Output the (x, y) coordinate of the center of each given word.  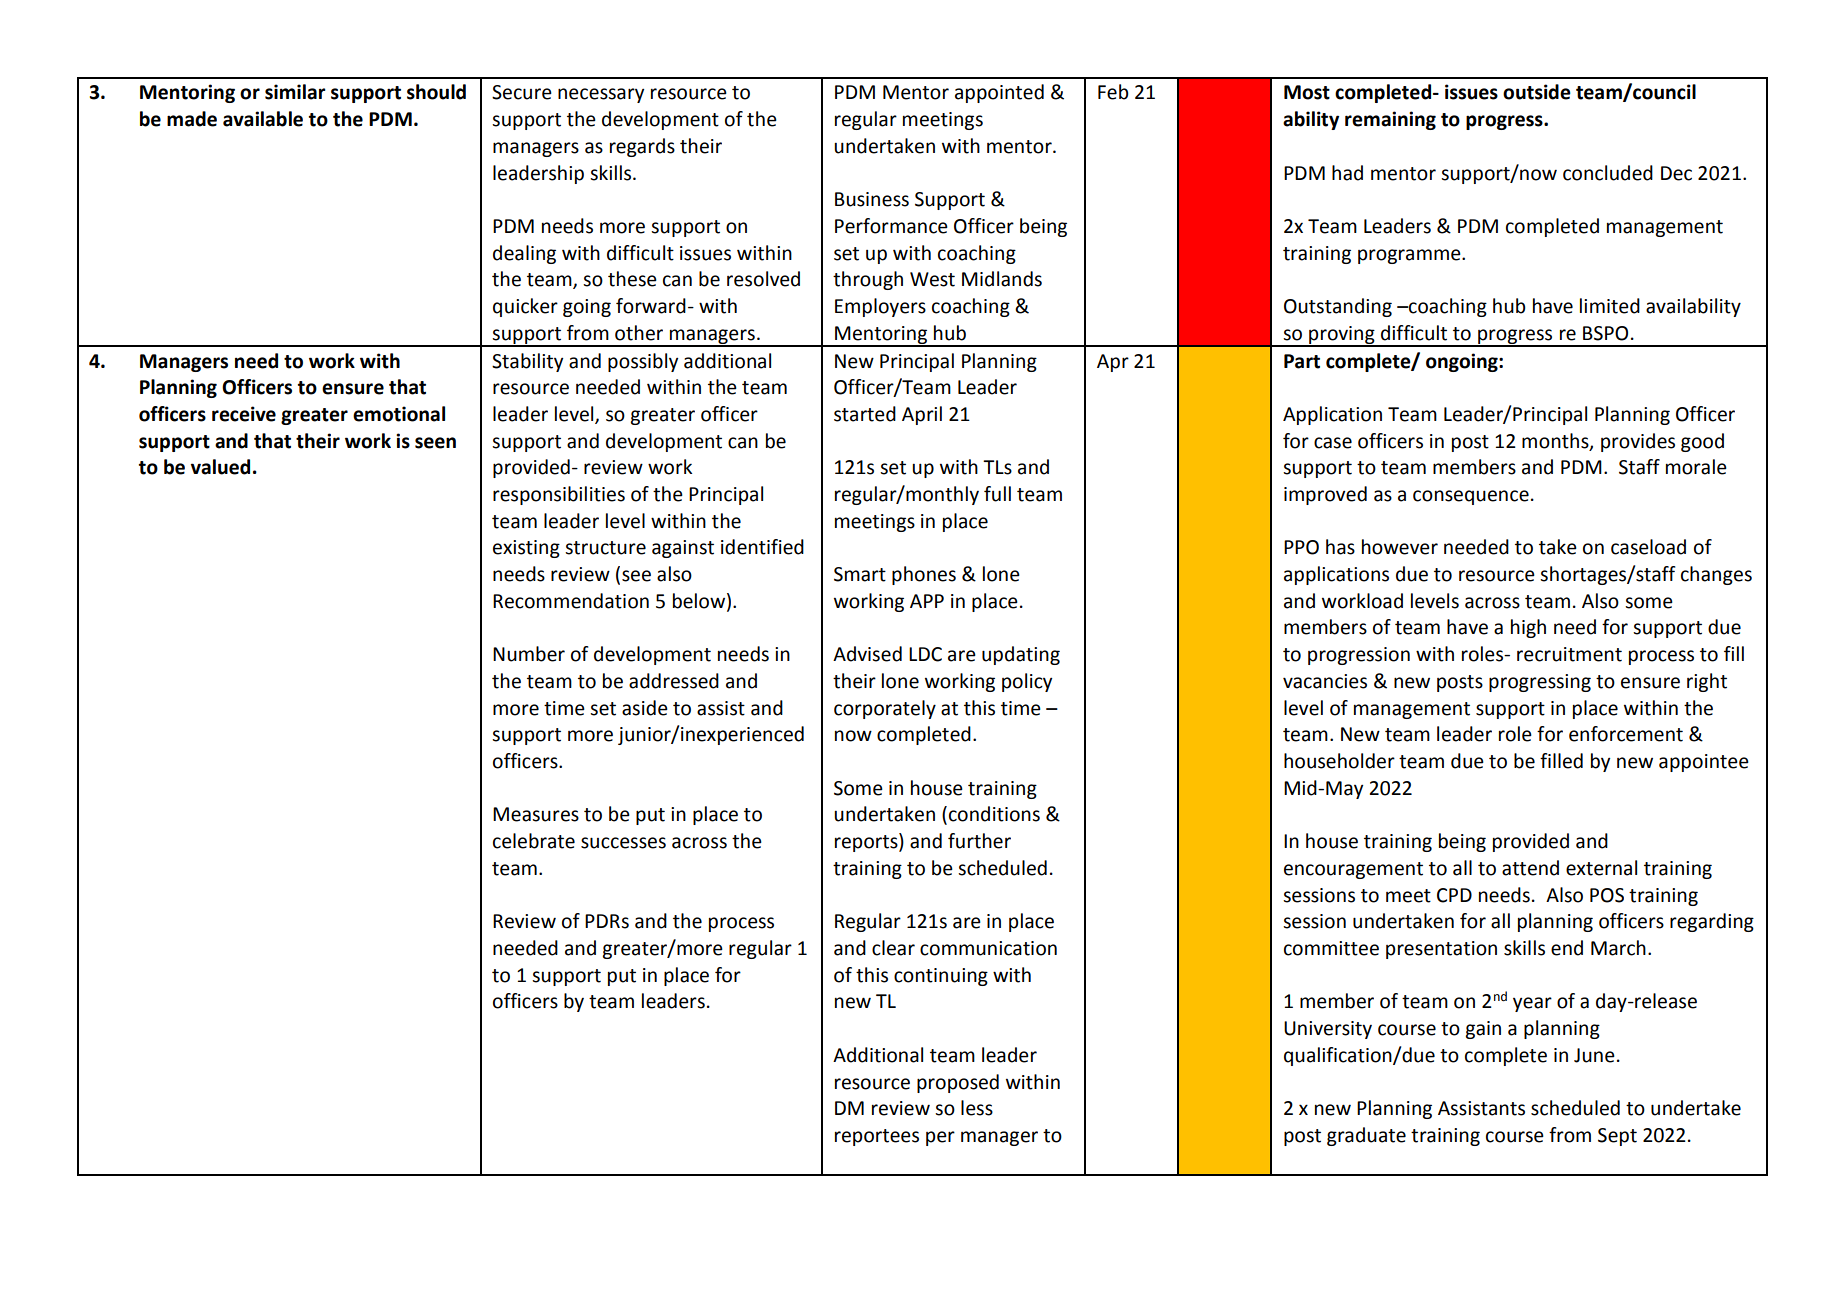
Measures (536, 814)
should (436, 92)
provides (1638, 442)
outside (1537, 92)
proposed (958, 1083)
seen (435, 443)
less (977, 1108)
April (922, 415)
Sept (1617, 1137)
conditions (994, 814)
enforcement (1626, 734)
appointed (999, 93)
